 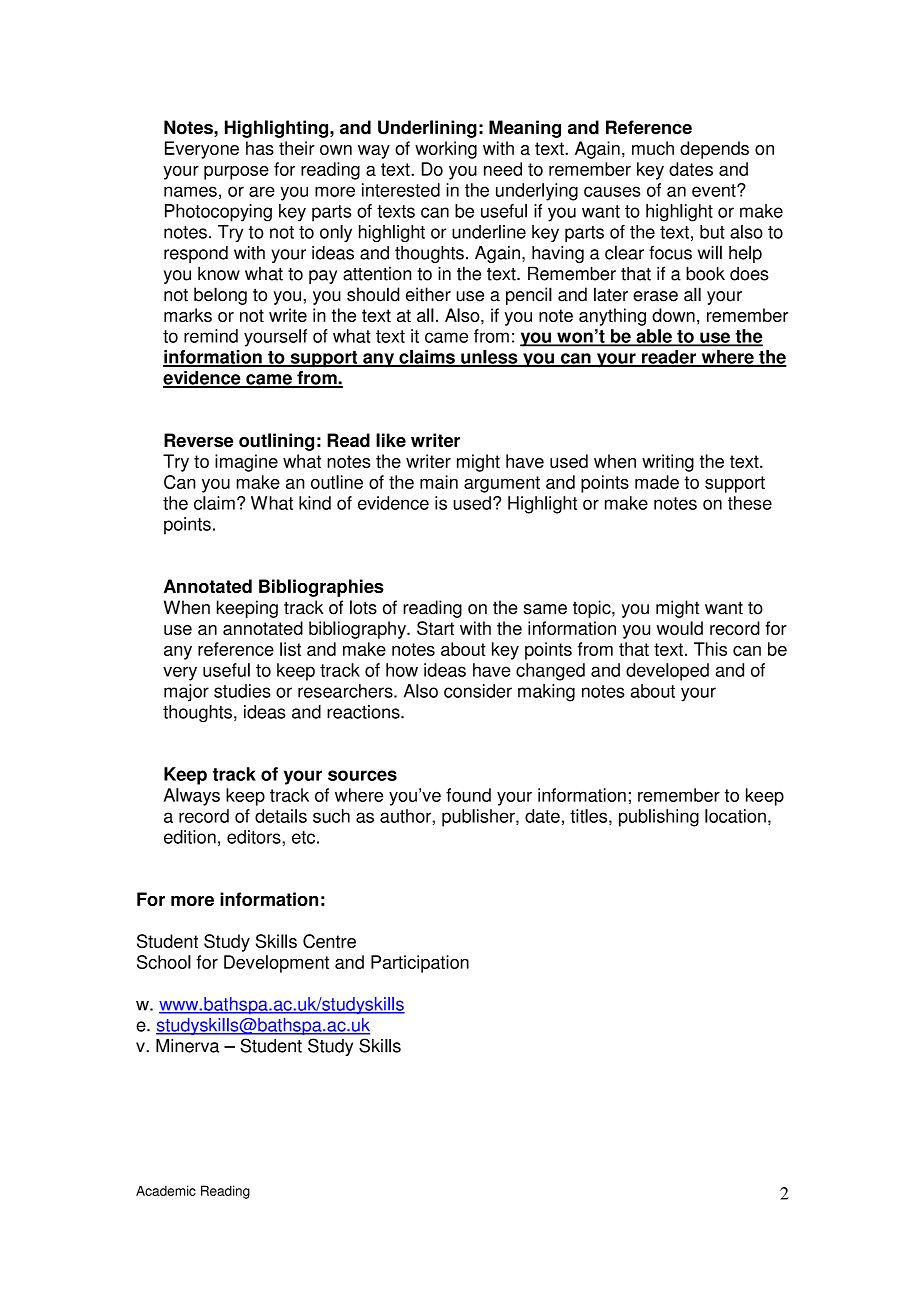 I want to click on location, so click(x=735, y=816).
